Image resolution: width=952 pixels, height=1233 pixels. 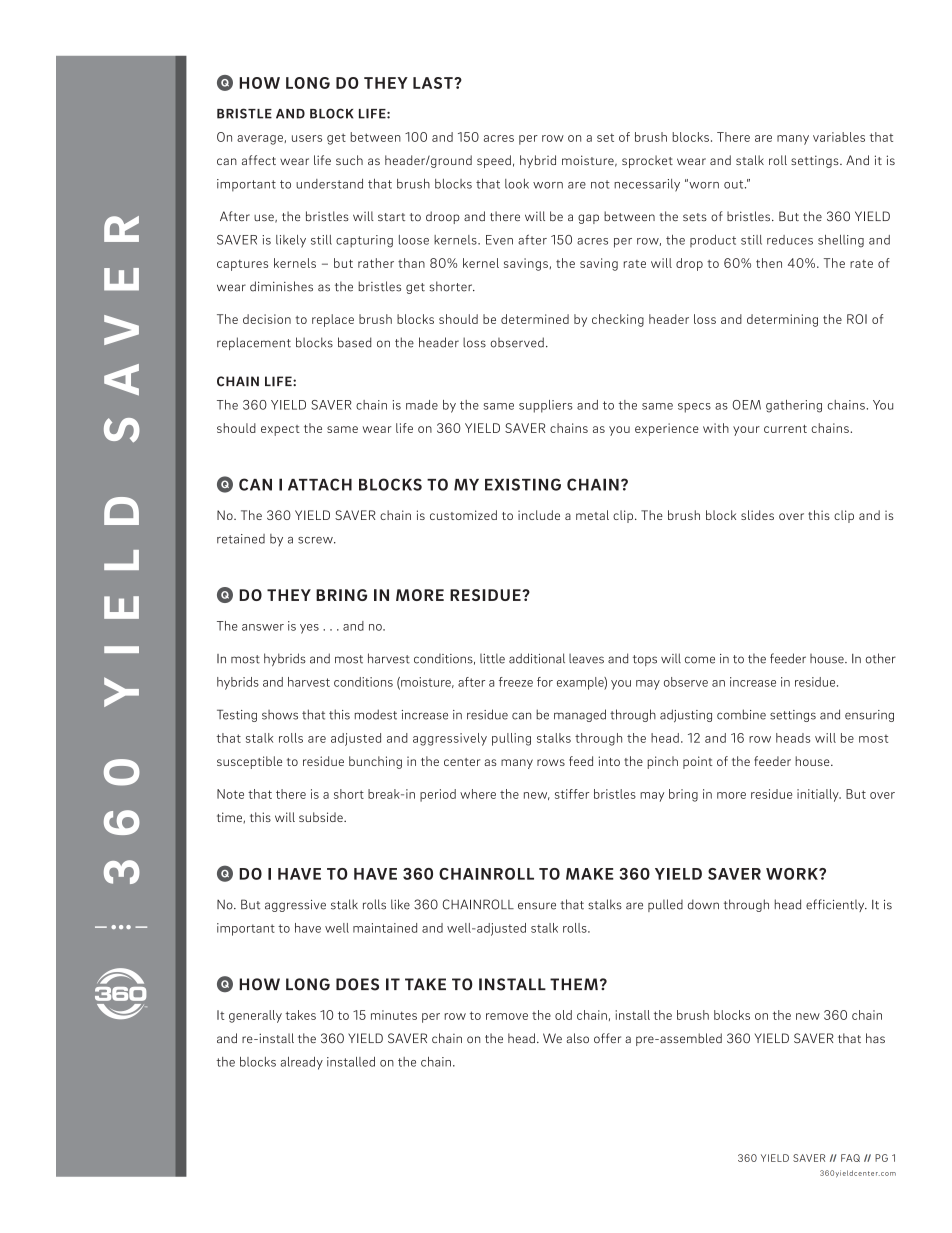 I want to click on users, so click(x=307, y=138).
